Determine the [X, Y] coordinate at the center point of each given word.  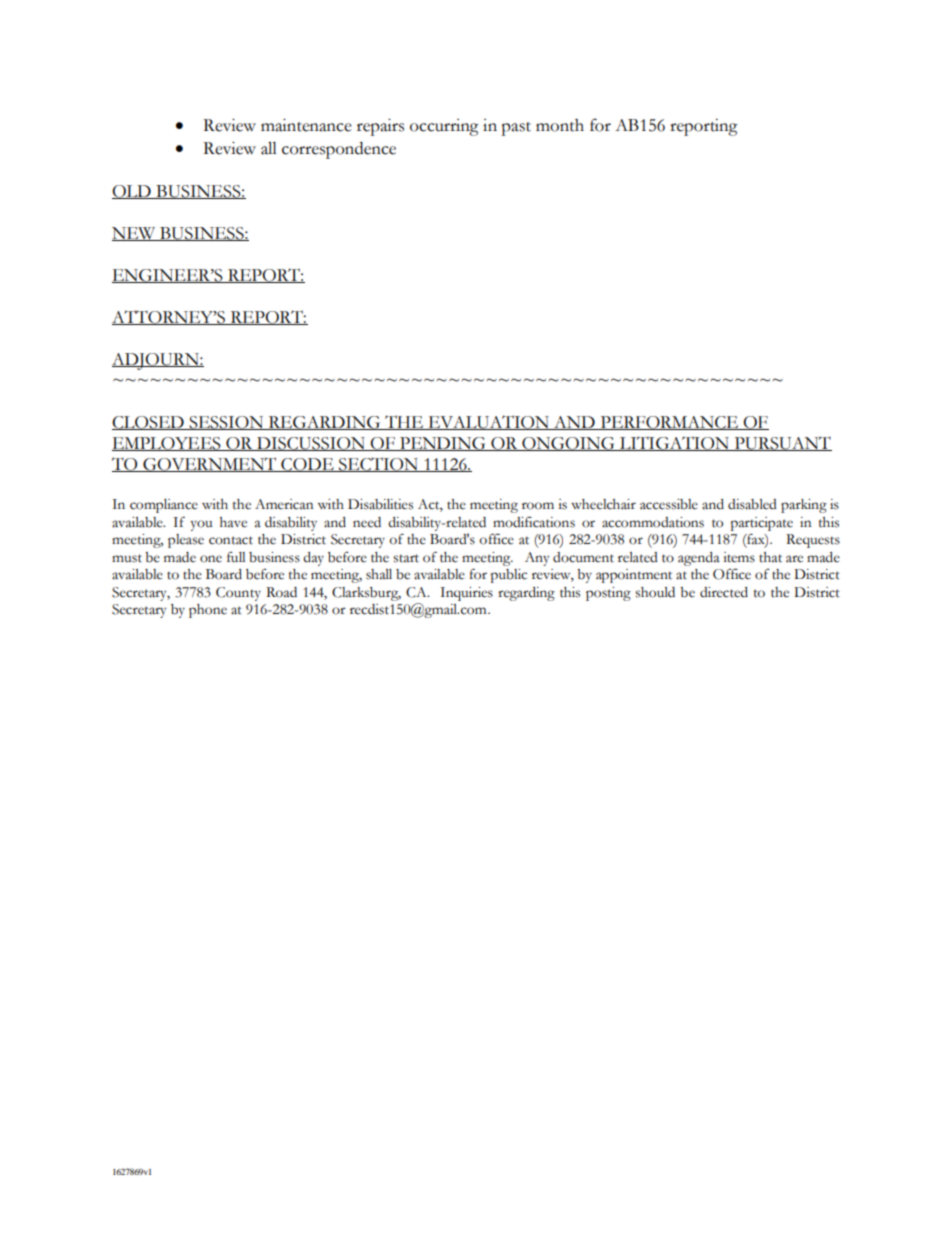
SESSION [226, 423]
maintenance [306, 125]
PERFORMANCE [670, 423]
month [560, 125]
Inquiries [466, 594]
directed [724, 592]
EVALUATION [488, 422]
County [238, 594]
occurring [444, 127]
